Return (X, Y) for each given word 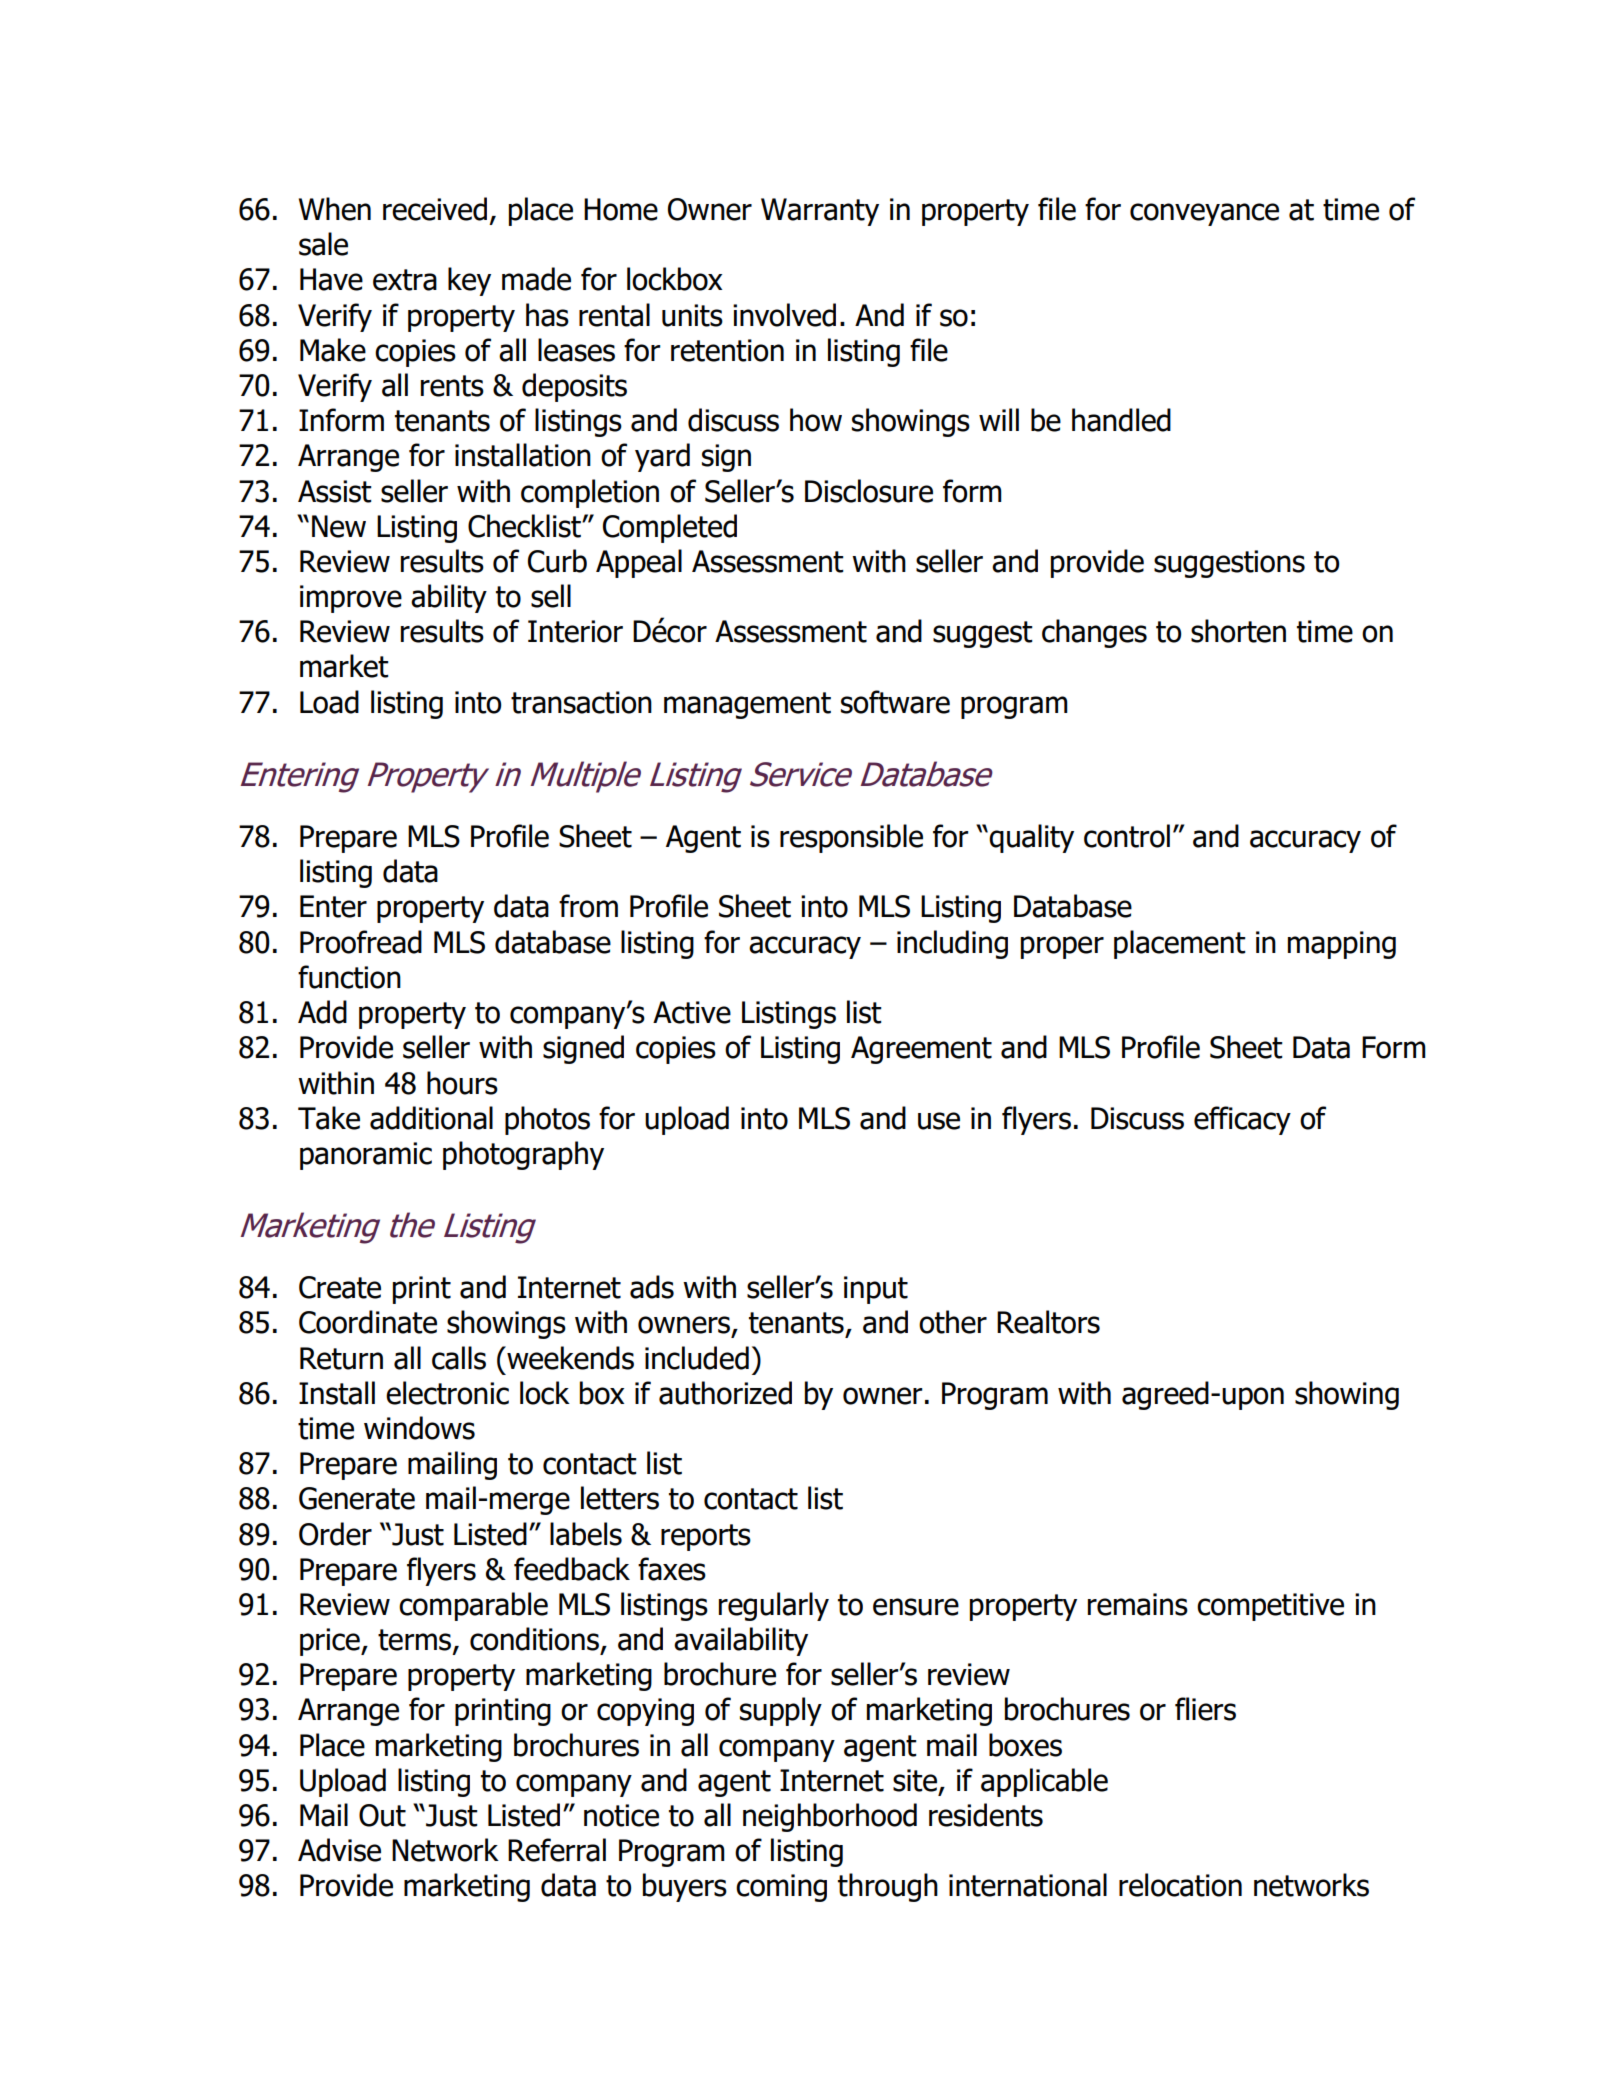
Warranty (820, 212)
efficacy (1242, 1120)
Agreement (921, 1050)
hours (462, 1083)
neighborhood (830, 1817)
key (469, 281)
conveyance (1204, 214)
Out (382, 1815)
